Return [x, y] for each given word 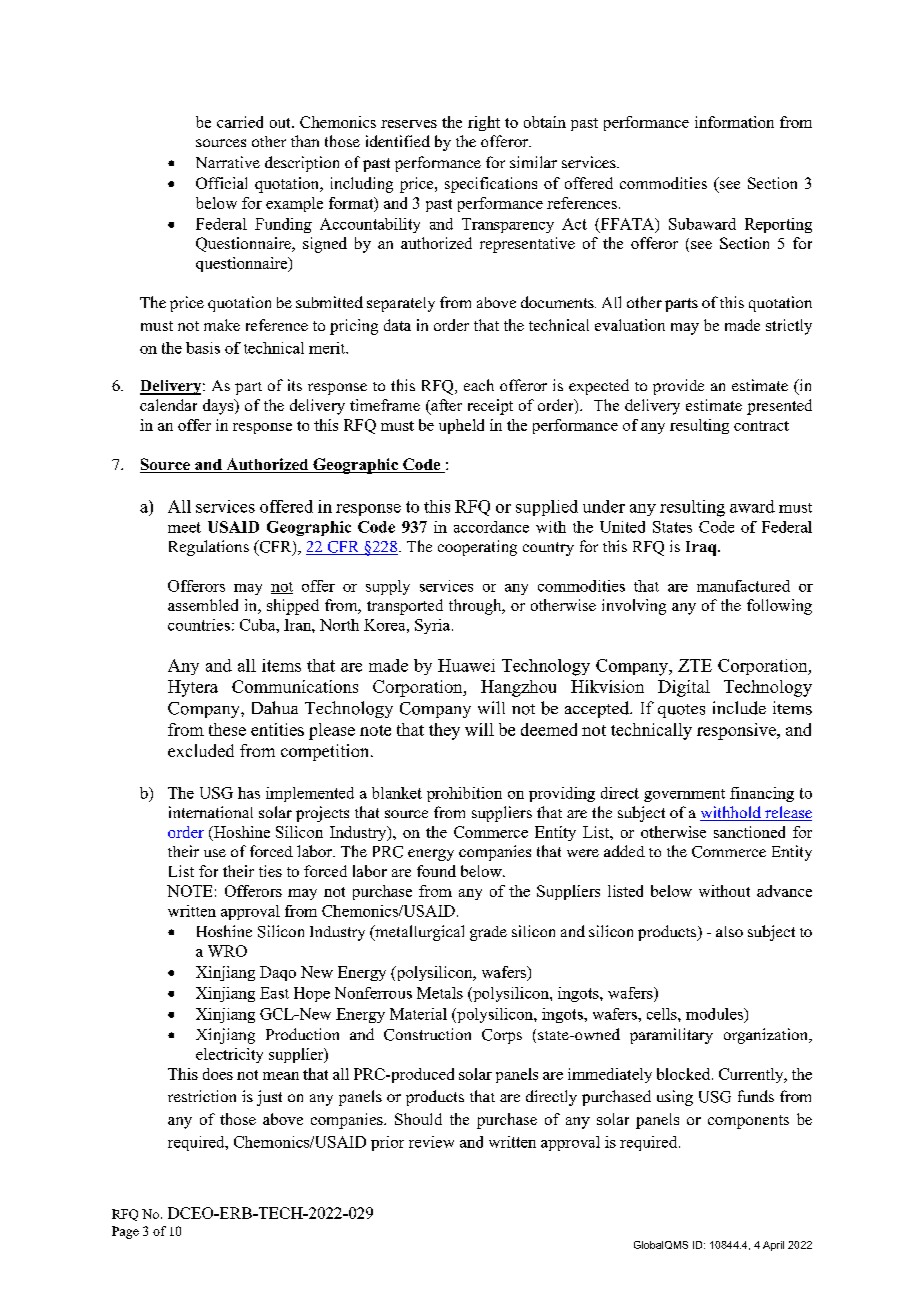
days [219, 407]
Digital [684, 688]
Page [125, 1232]
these [227, 729]
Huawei [466, 665]
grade [488, 933]
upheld [461, 426]
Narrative [228, 162]
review [431, 1142]
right [484, 123]
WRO [227, 951]
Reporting [778, 225]
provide [678, 387]
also [729, 931]
